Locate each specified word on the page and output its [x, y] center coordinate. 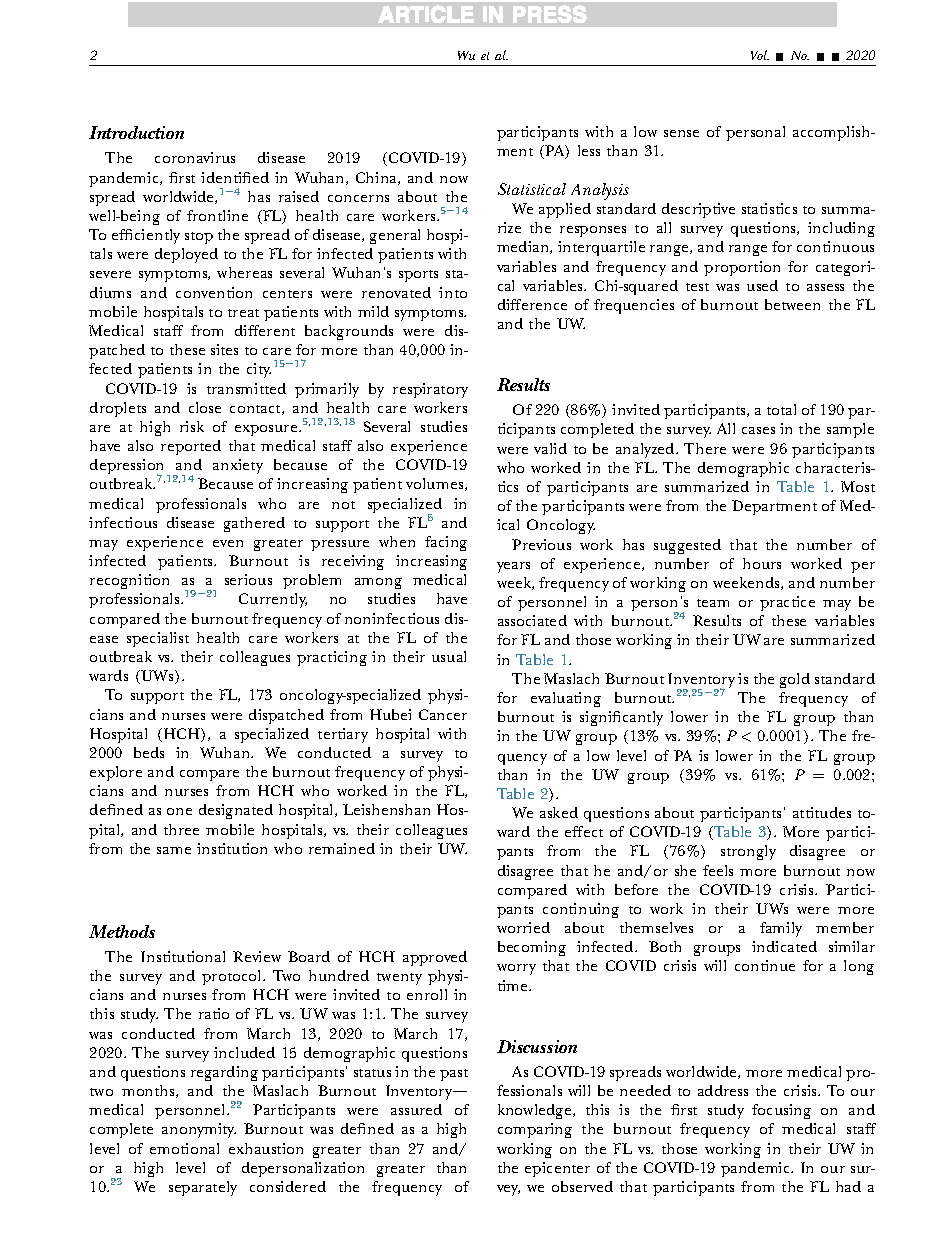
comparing [535, 1130]
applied [565, 210]
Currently [273, 600]
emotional [184, 1148]
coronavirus [195, 157]
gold [795, 680]
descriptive [698, 210]
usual [449, 656]
